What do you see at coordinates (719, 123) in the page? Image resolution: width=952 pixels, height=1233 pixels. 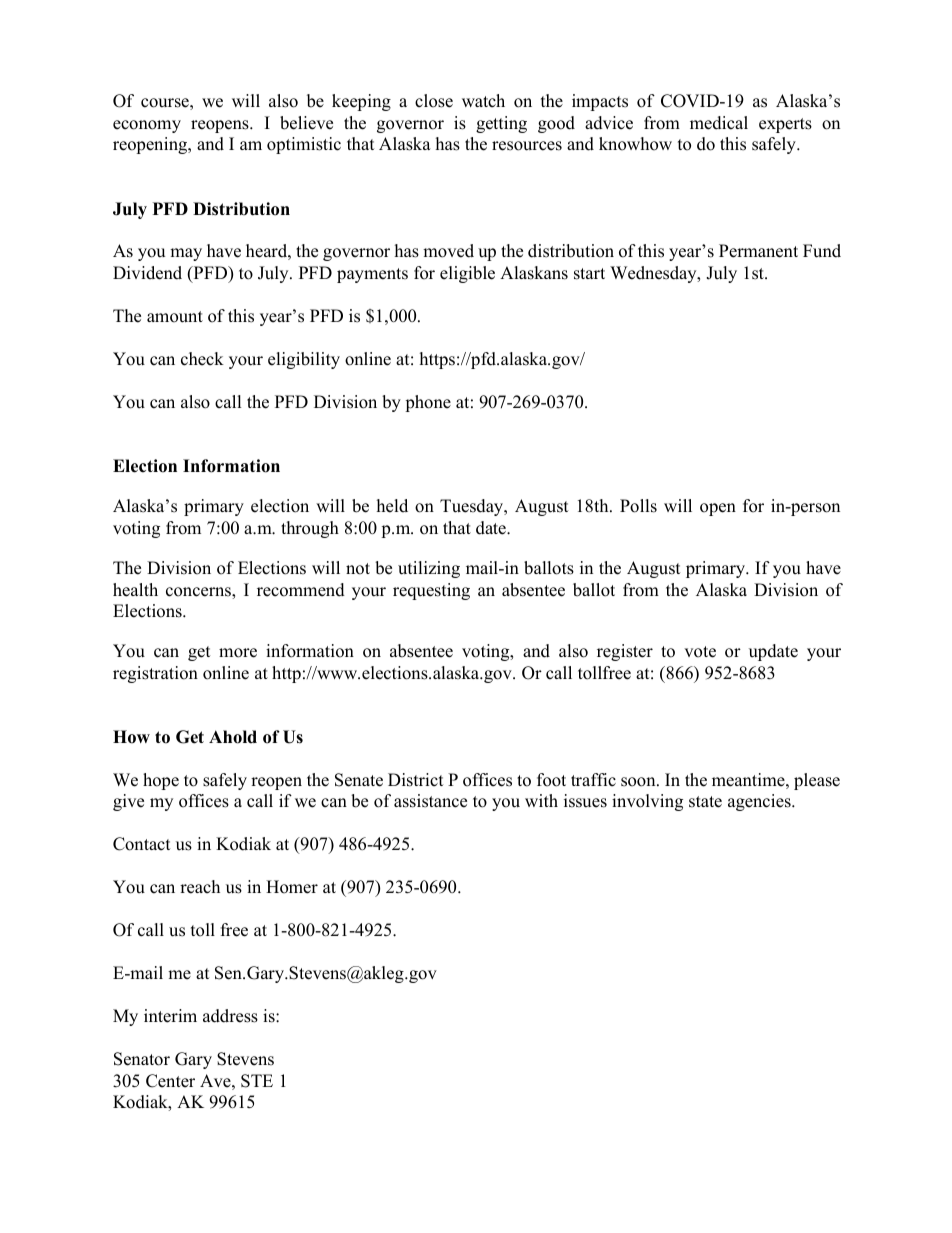 I see `medical` at bounding box center [719, 123].
